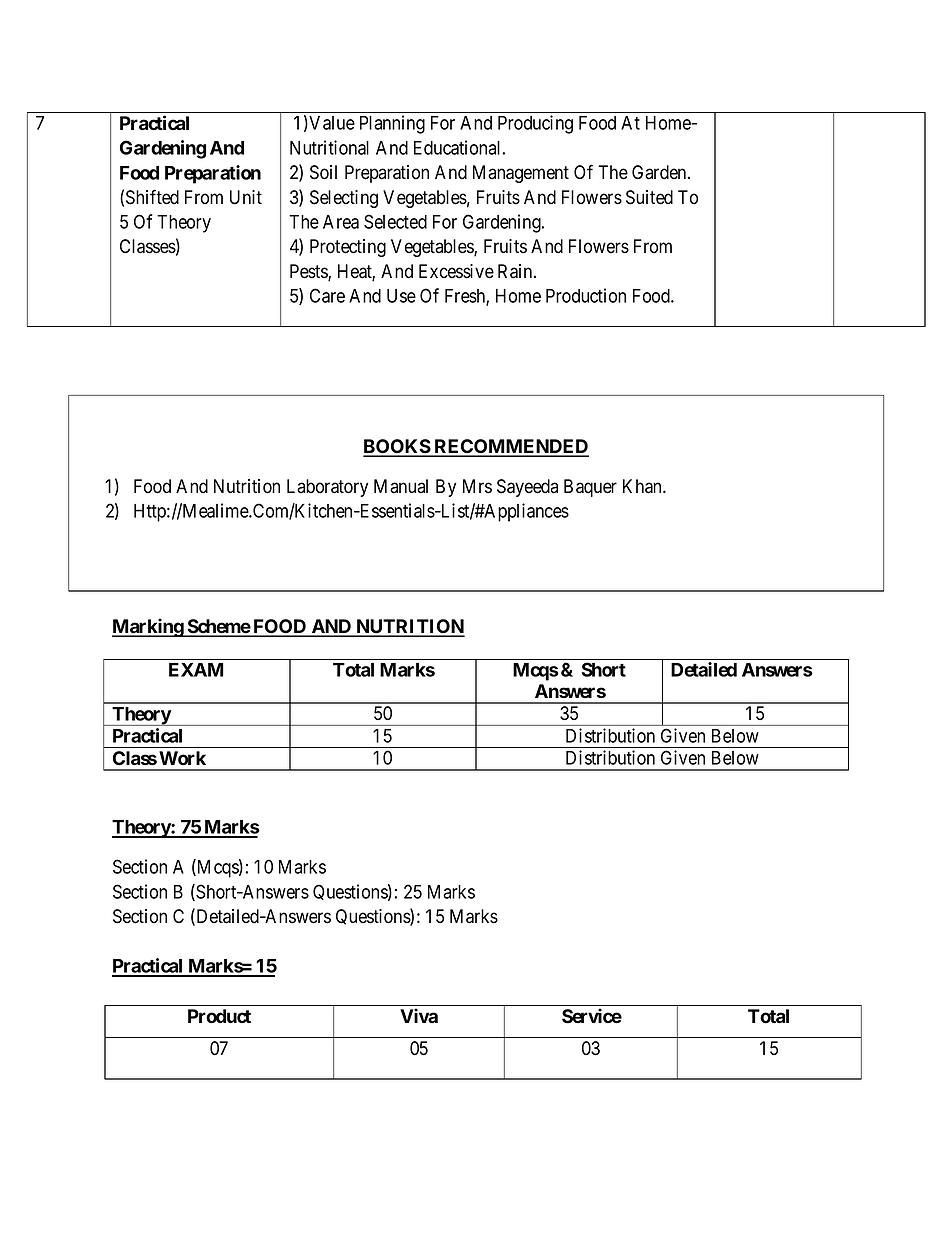  Describe the element at coordinates (148, 627) in the screenshot. I see `Marking` at that location.
